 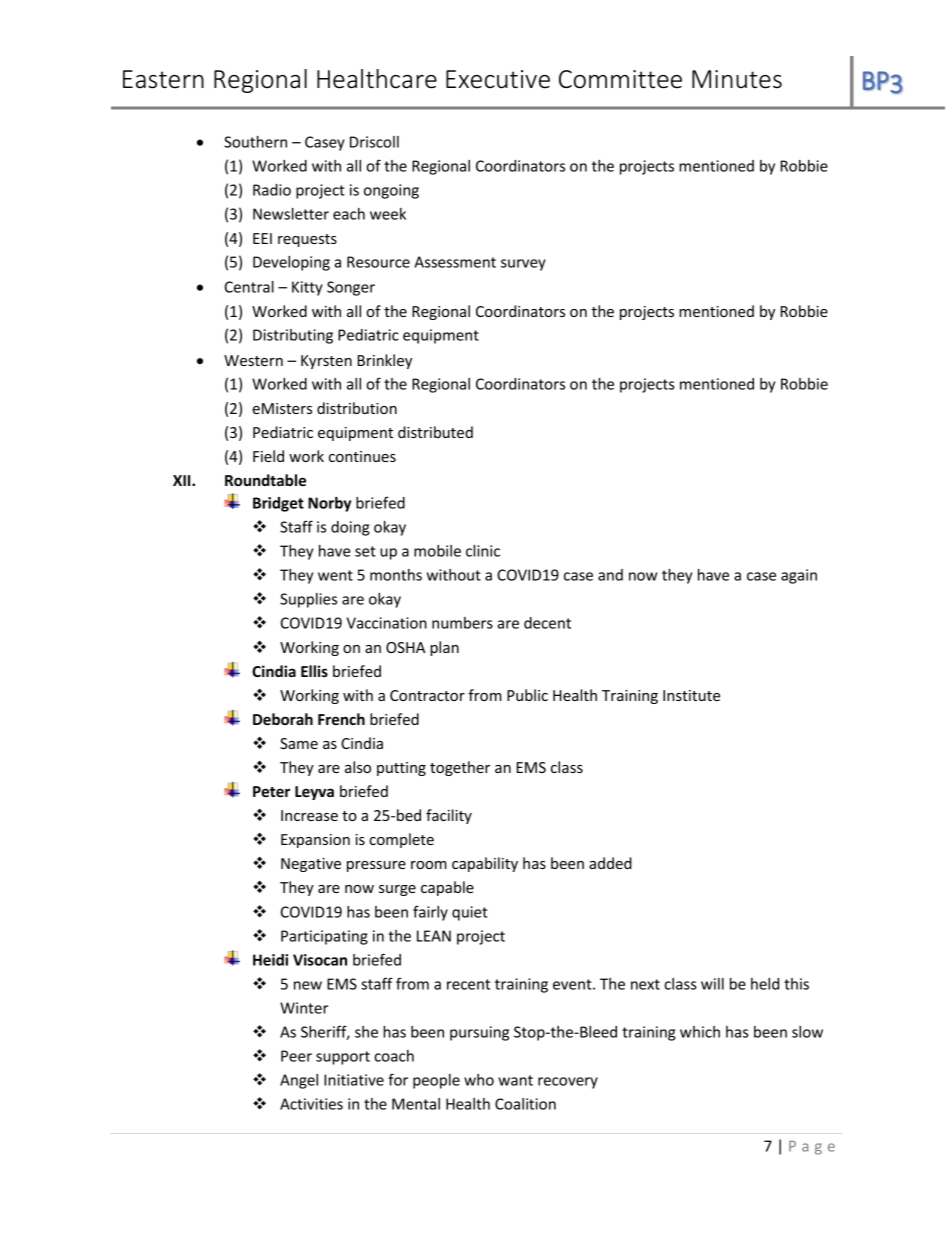 I want to click on Executive, so click(x=498, y=79).
